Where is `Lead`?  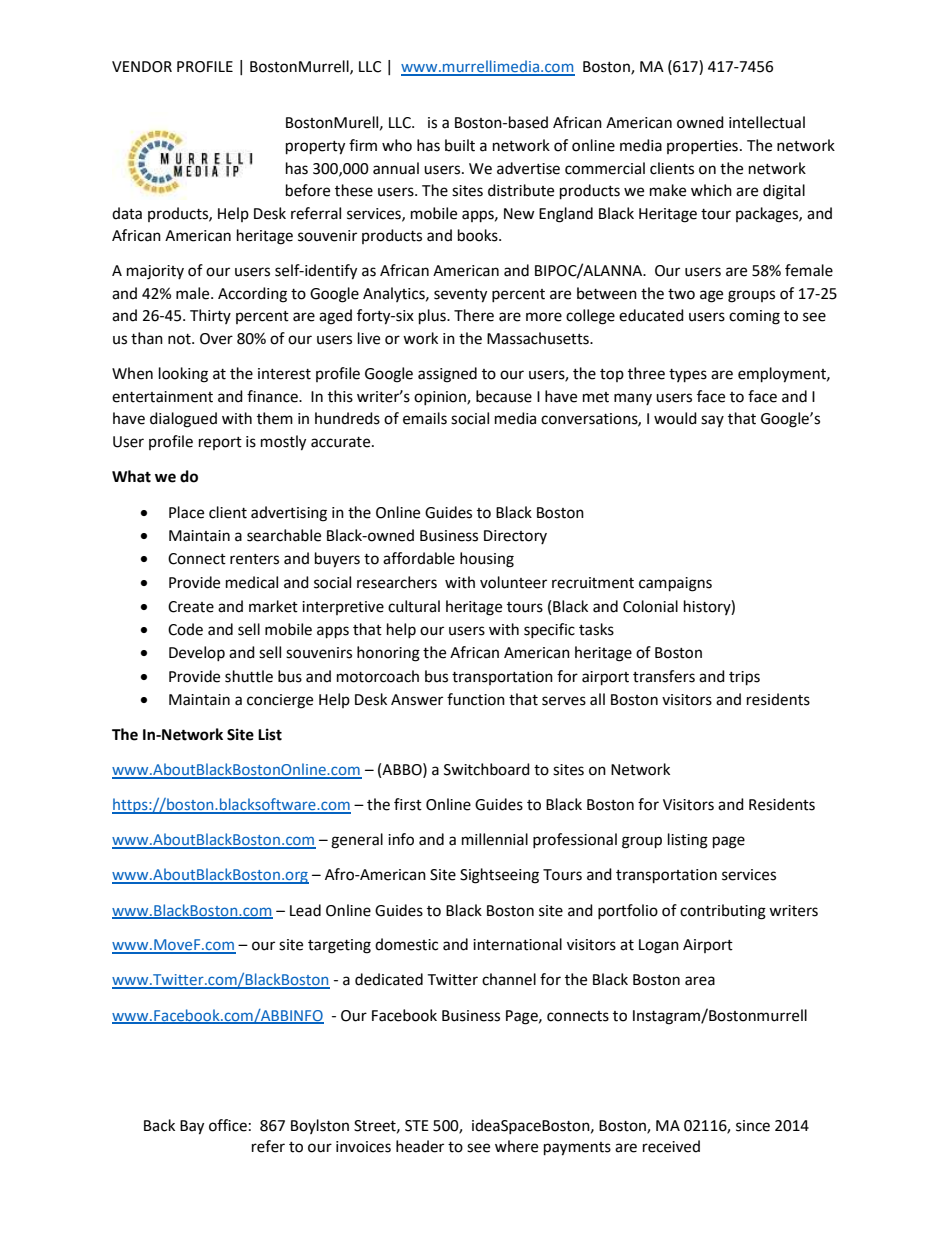 Lead is located at coordinates (305, 910).
